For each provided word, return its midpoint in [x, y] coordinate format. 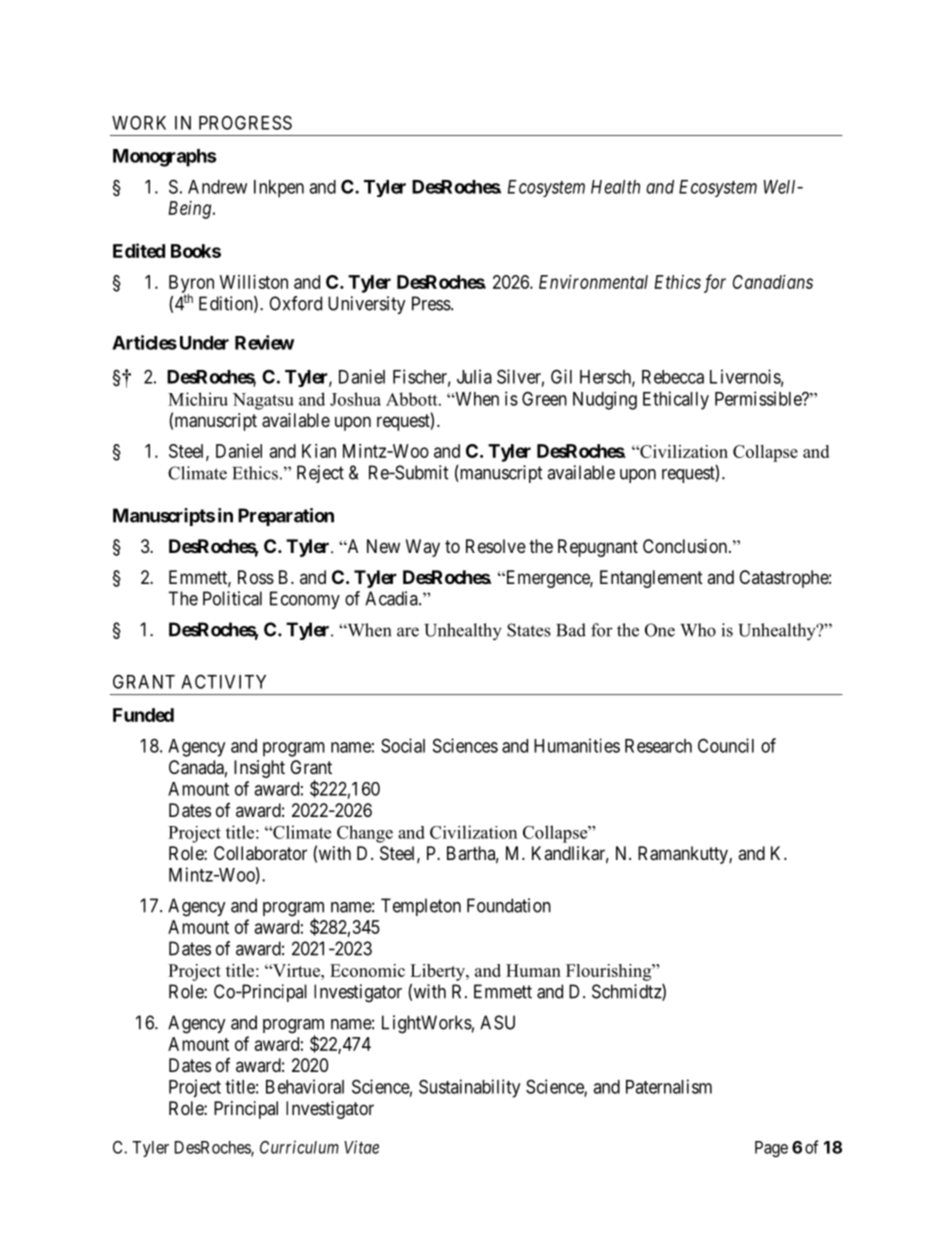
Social [403, 745]
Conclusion [686, 546]
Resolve [496, 546]
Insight [259, 769]
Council [726, 745]
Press [432, 303]
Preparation [286, 517]
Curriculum [299, 1147]
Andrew [217, 187]
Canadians [773, 282]
